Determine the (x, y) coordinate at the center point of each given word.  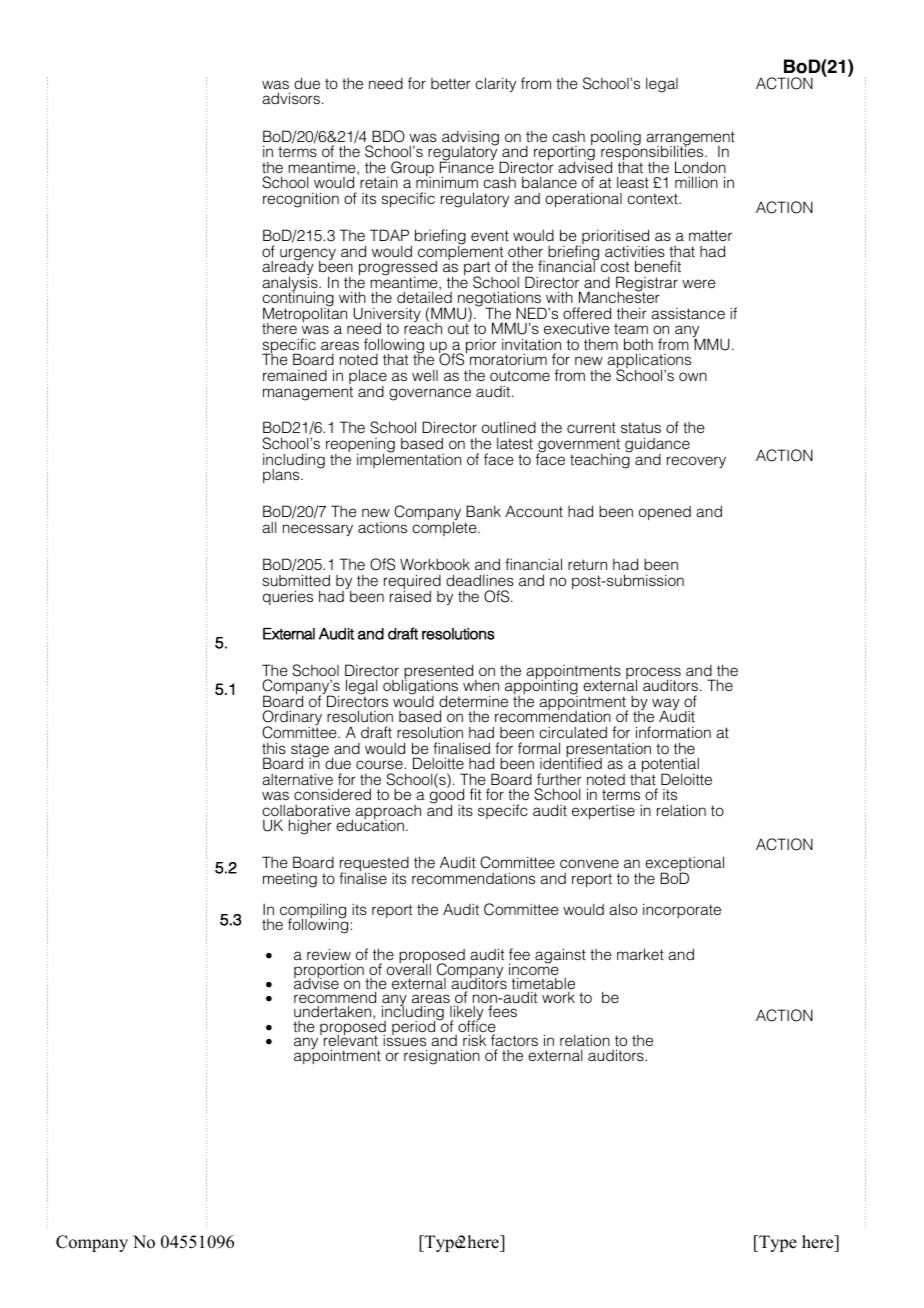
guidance (657, 446)
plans (282, 476)
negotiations (500, 300)
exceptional (684, 865)
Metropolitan (305, 315)
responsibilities (653, 153)
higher (310, 827)
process (653, 674)
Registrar (647, 285)
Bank (483, 511)
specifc (503, 811)
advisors (291, 98)
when (481, 685)
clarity (495, 84)
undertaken (332, 1011)
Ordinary (292, 719)
